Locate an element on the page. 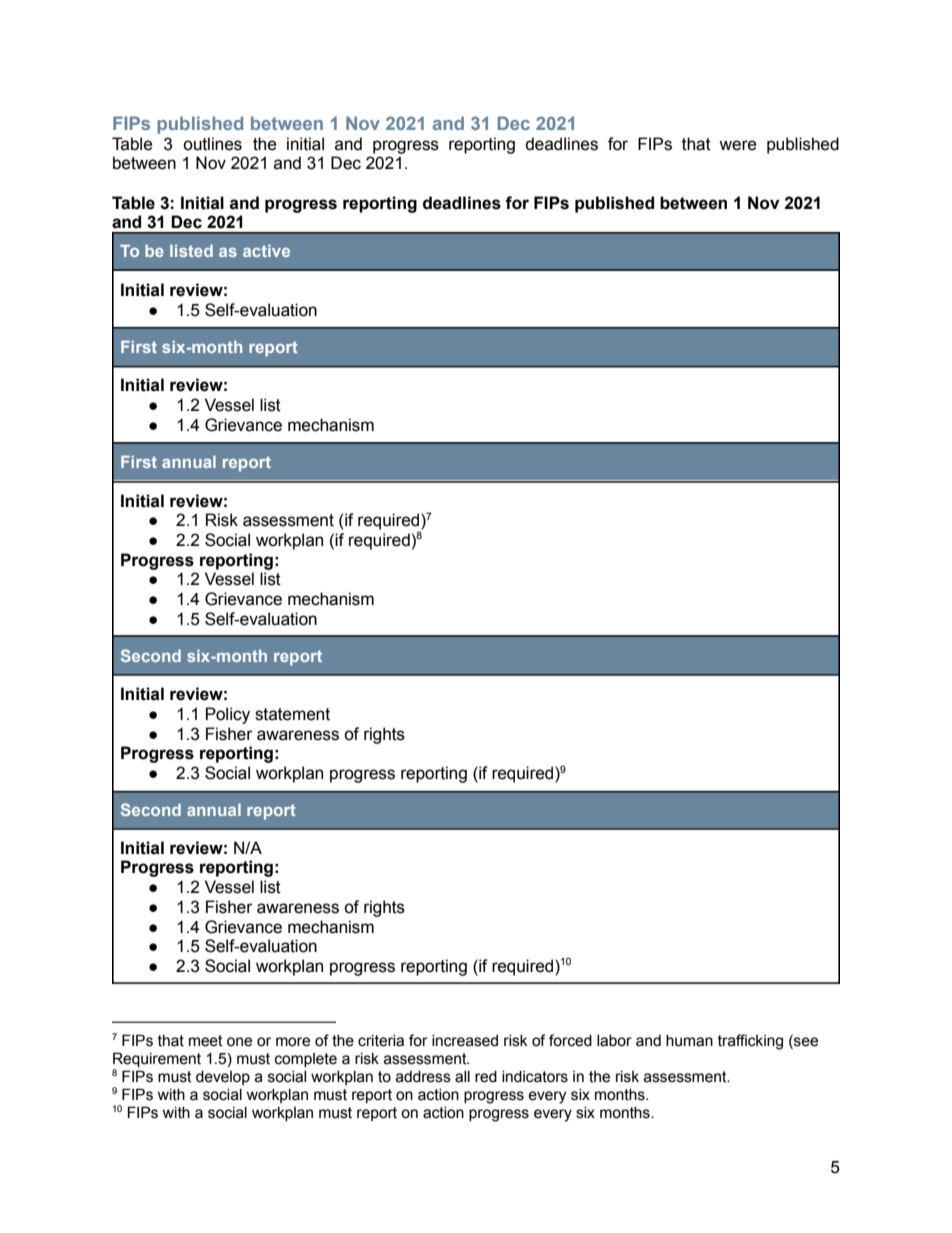  increased is located at coordinates (465, 1041).
